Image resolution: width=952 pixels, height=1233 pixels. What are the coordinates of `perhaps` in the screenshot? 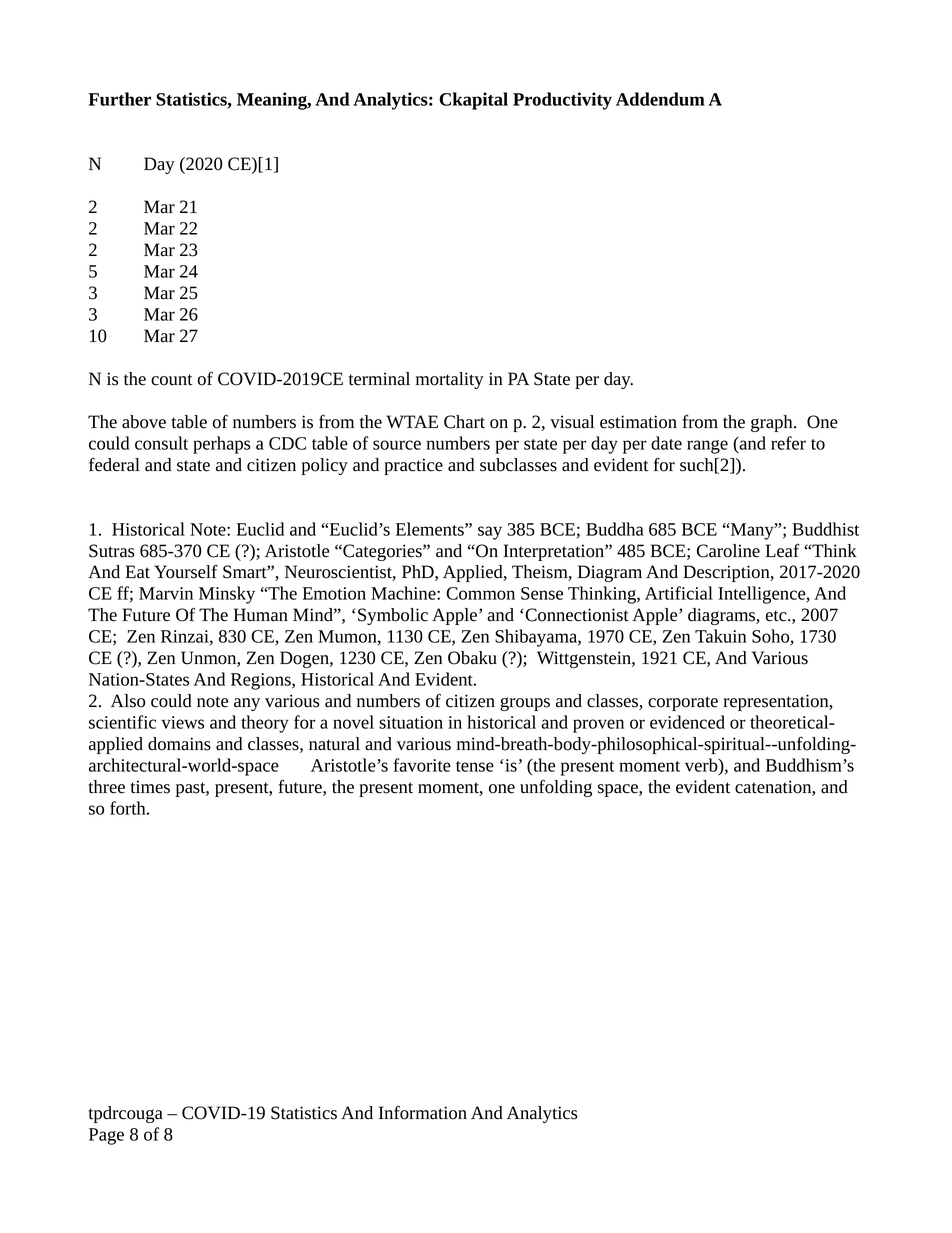 It's located at (222, 445).
